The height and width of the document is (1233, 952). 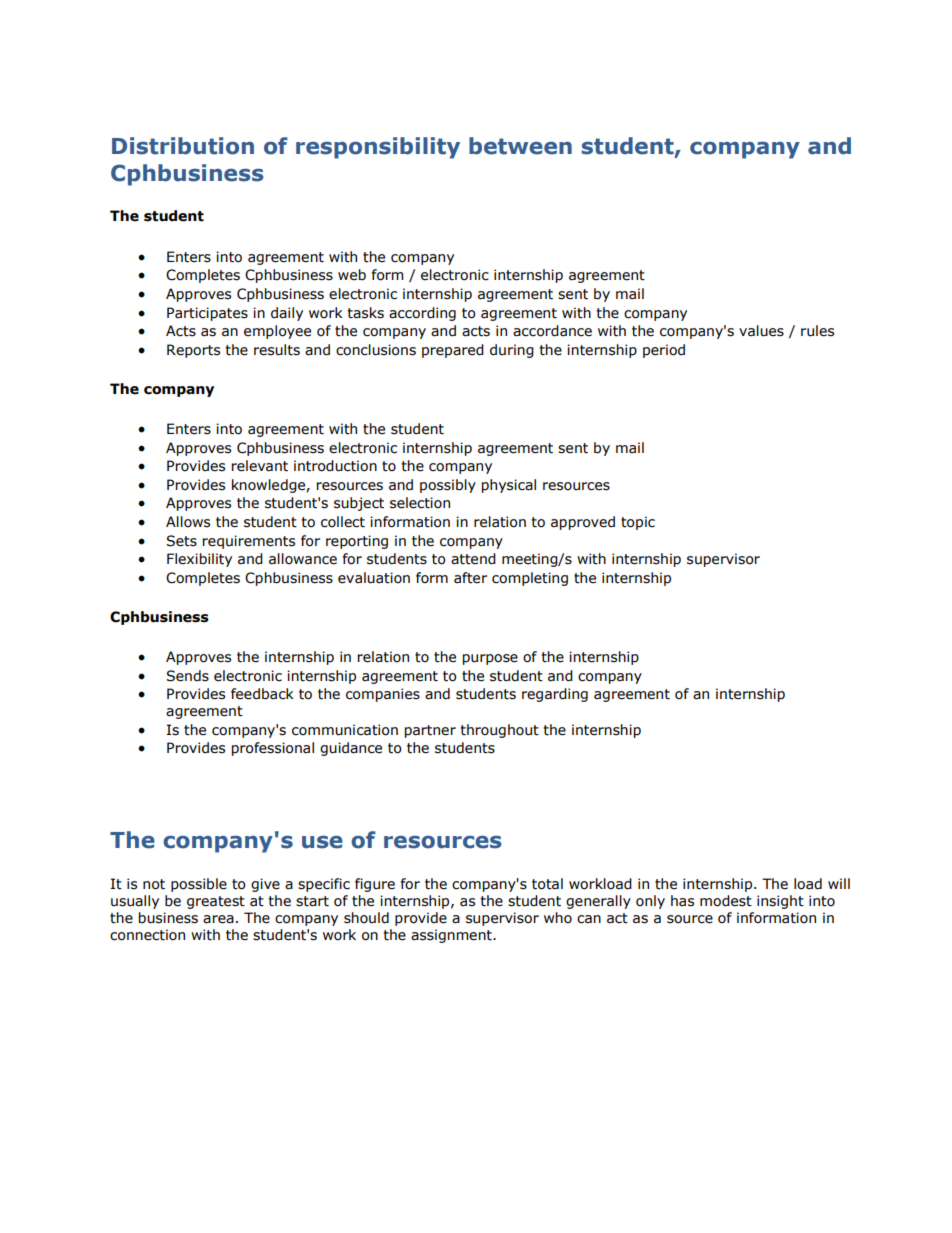 I want to click on topic, so click(x=638, y=523).
